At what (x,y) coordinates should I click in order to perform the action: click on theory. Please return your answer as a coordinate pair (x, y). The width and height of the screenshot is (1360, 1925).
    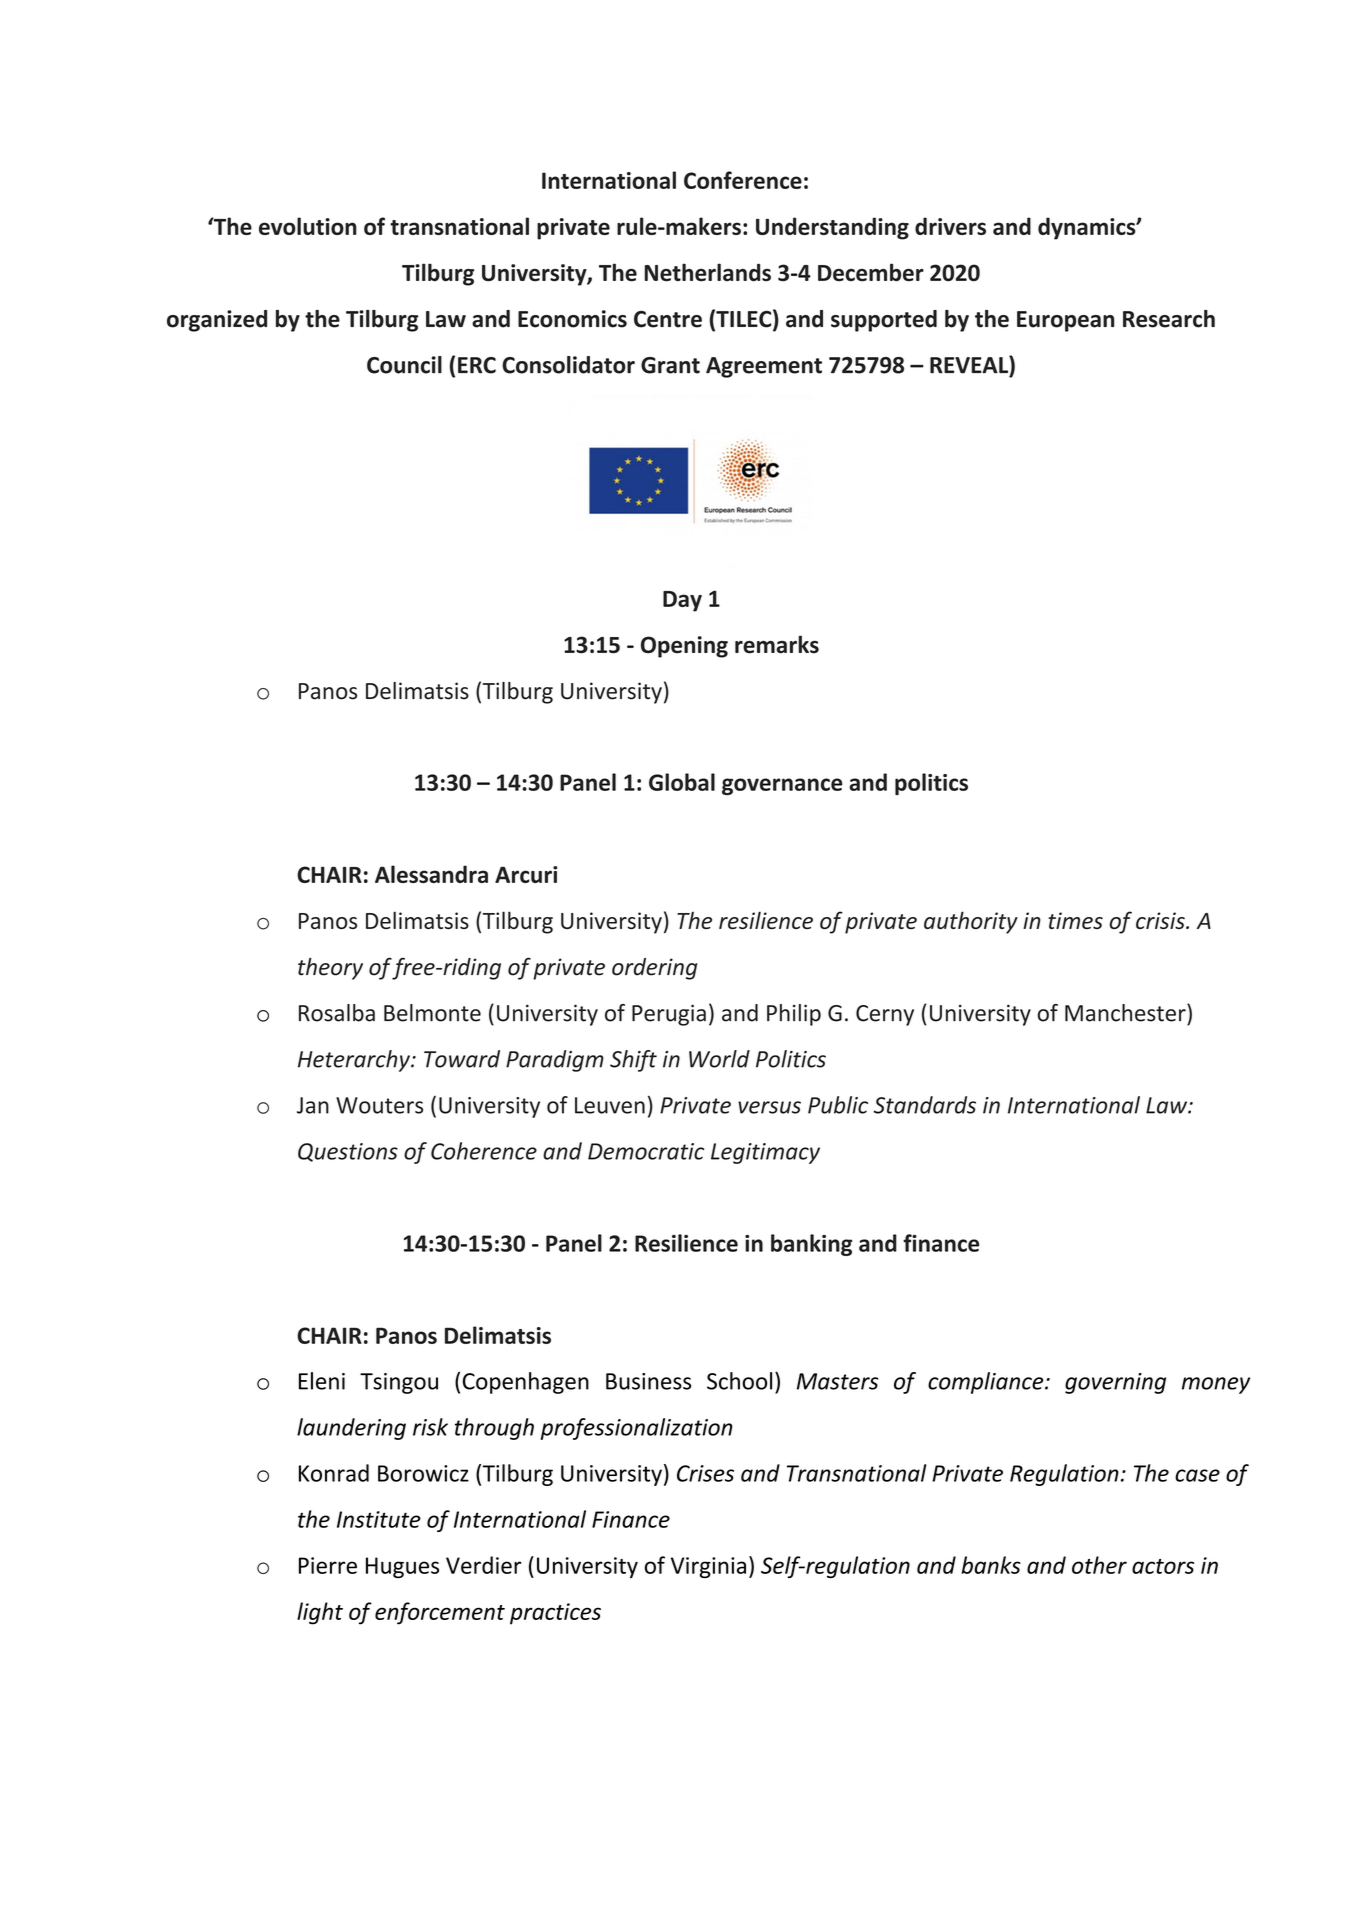
    Looking at the image, I should click on (330, 969).
